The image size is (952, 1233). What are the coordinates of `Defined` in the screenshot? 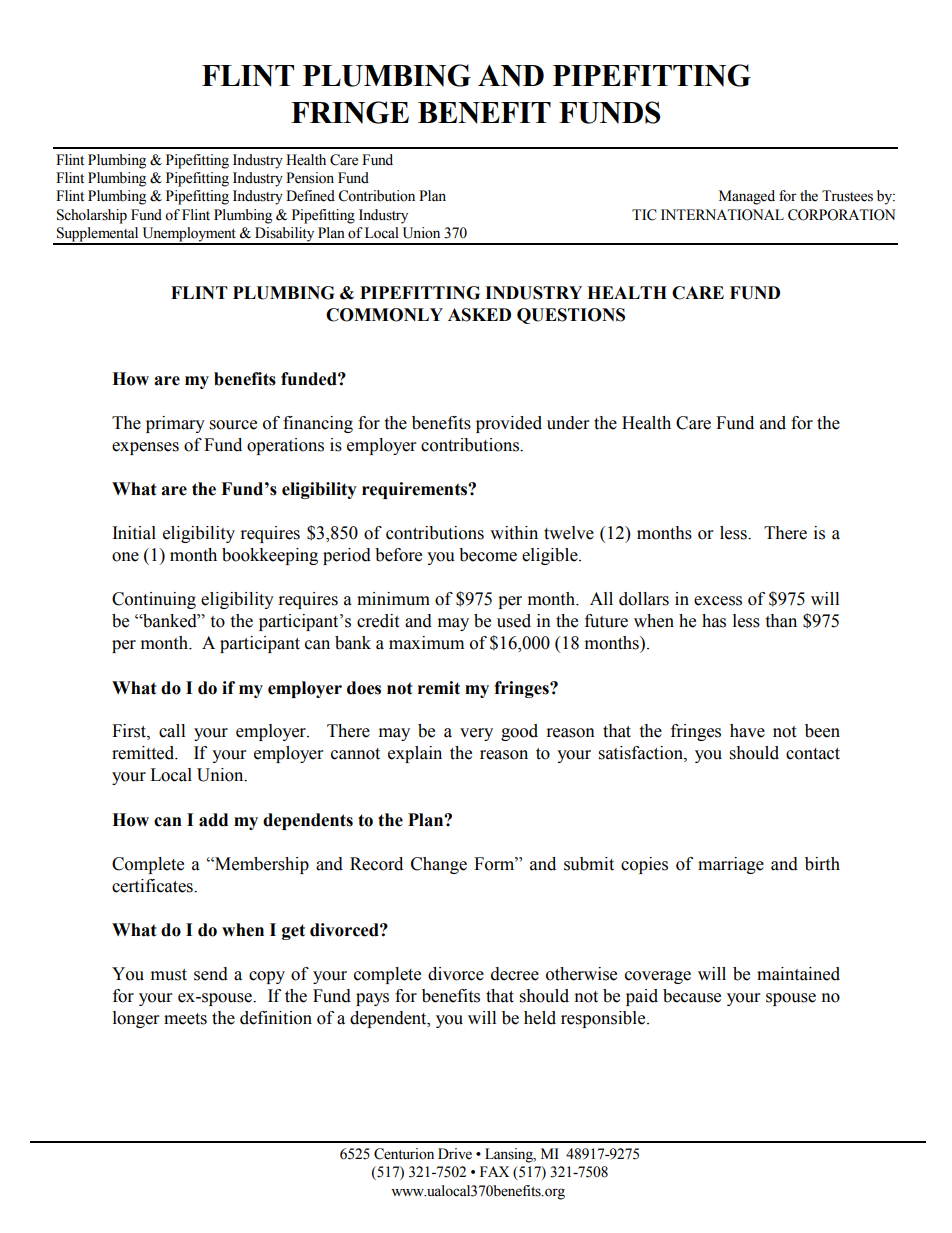 It's located at (310, 196).
